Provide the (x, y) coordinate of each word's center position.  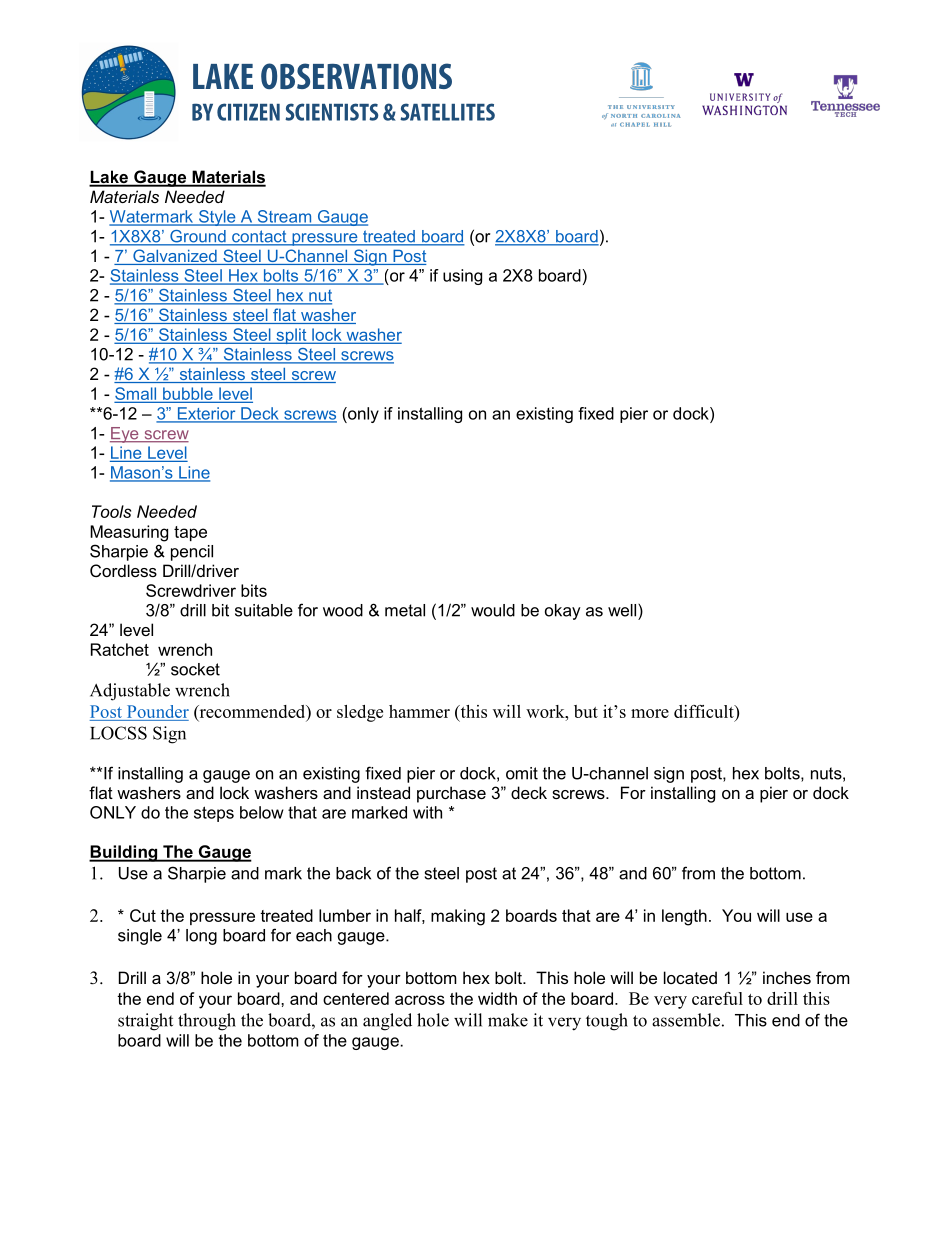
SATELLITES (447, 112)
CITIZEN (248, 112)
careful (717, 998)
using (462, 277)
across (420, 1000)
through (207, 1022)
